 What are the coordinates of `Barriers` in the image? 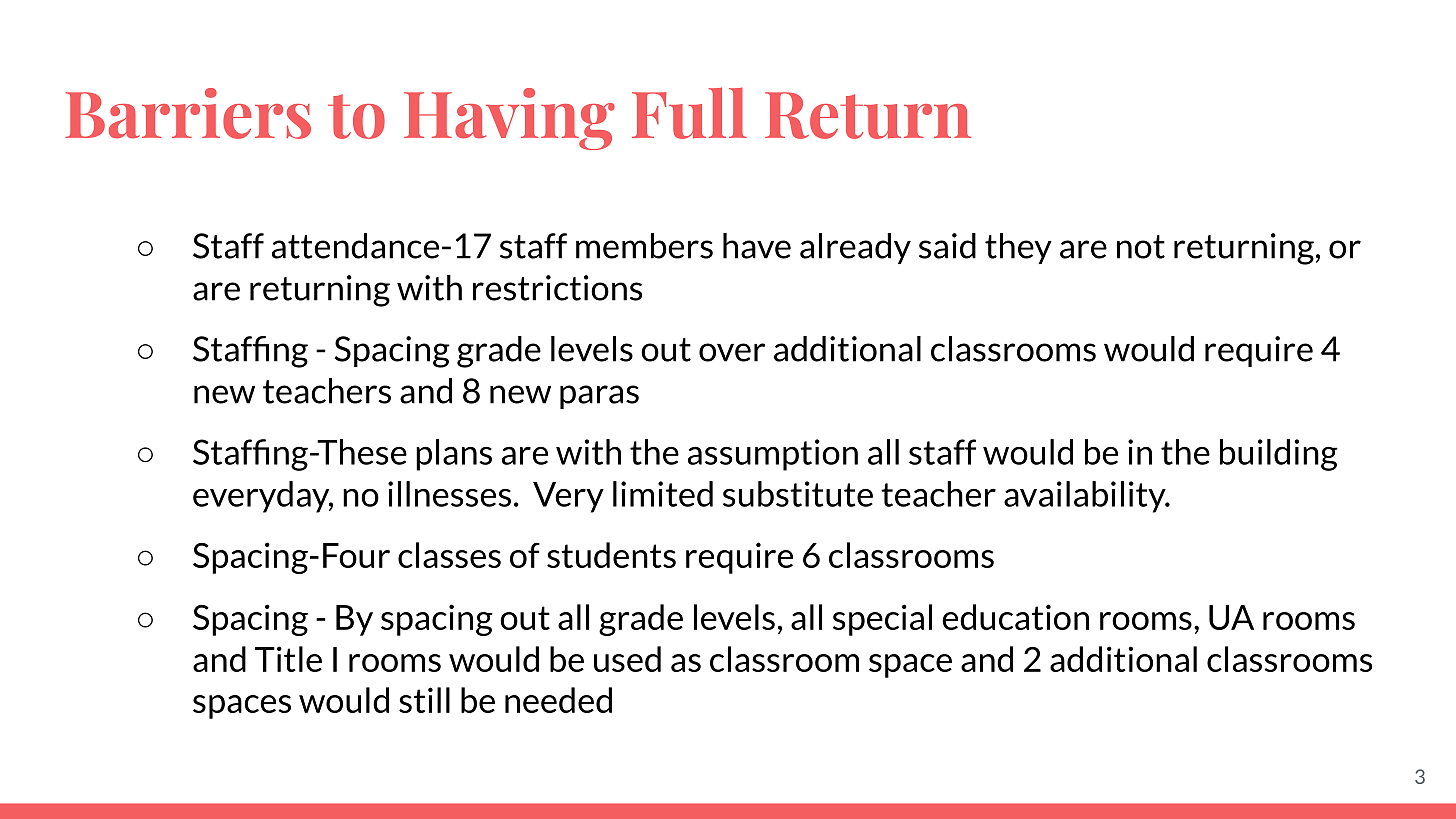 It's located at (188, 113).
